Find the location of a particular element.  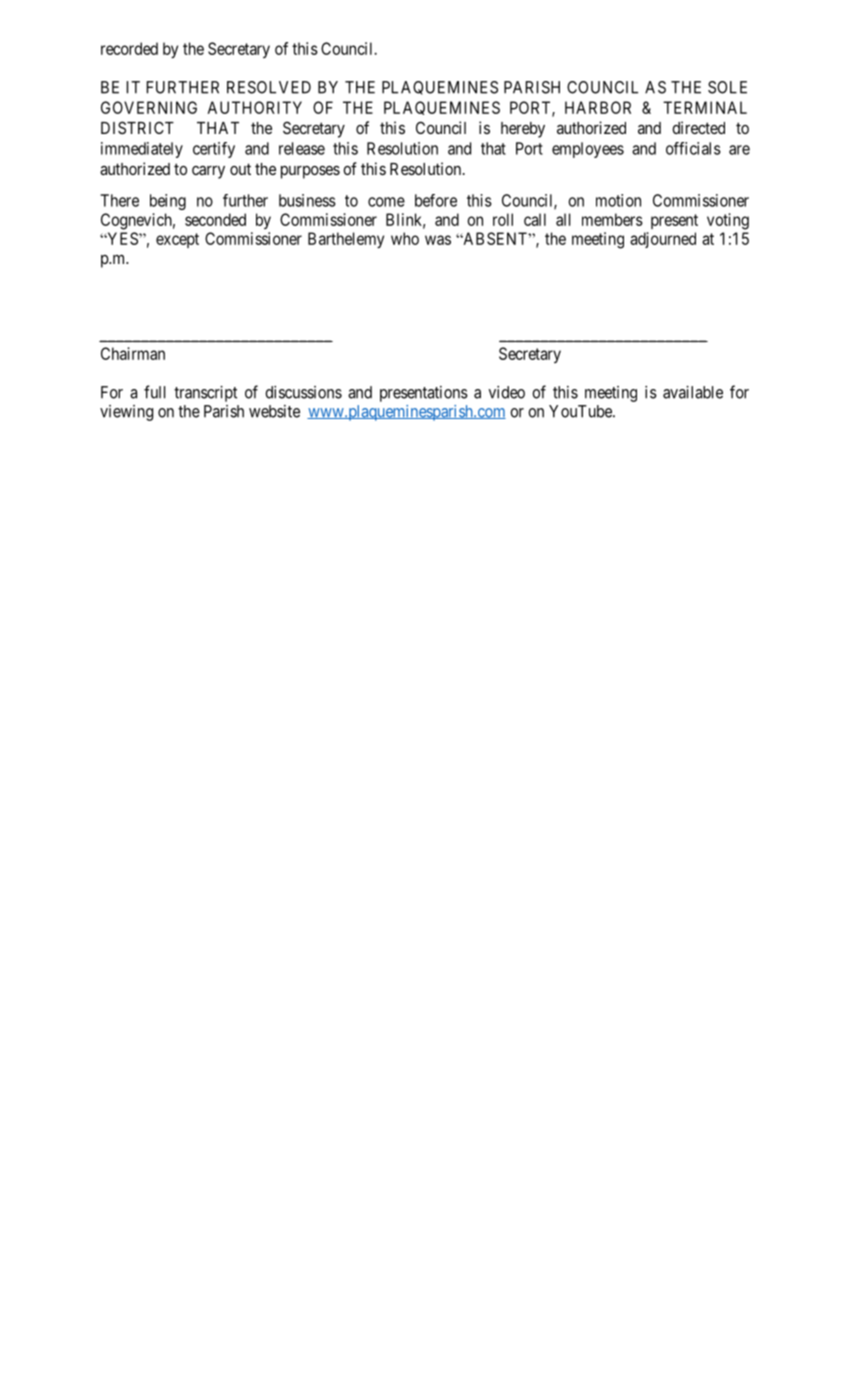

officials is located at coordinates (693, 148).
